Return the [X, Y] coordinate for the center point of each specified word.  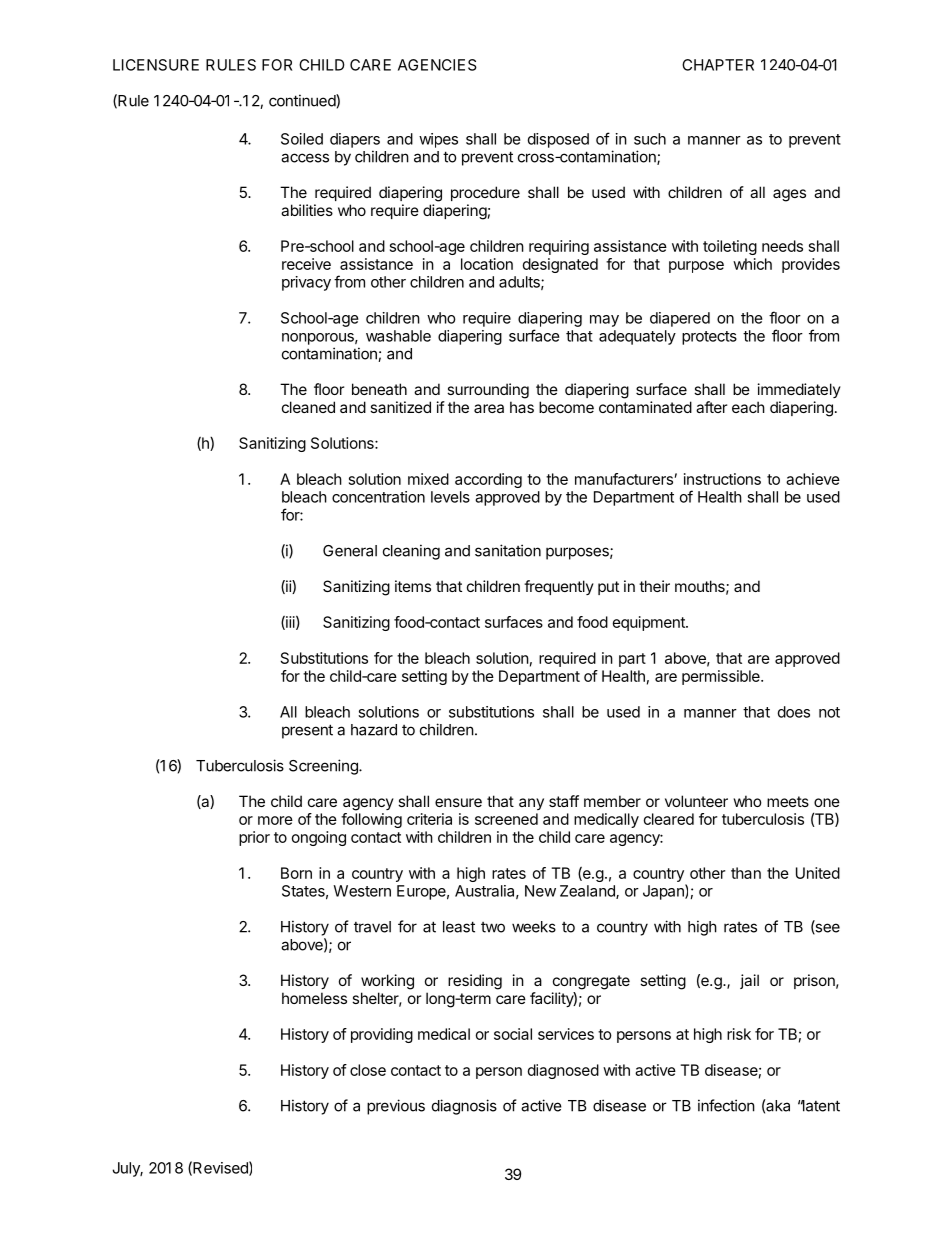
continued [303, 100]
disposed [558, 140]
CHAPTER [718, 65]
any [531, 804]
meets [788, 801]
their [654, 586]
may [604, 321]
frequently [559, 587]
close [368, 1070]
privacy [306, 283]
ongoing [319, 838]
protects [709, 338]
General [350, 551]
